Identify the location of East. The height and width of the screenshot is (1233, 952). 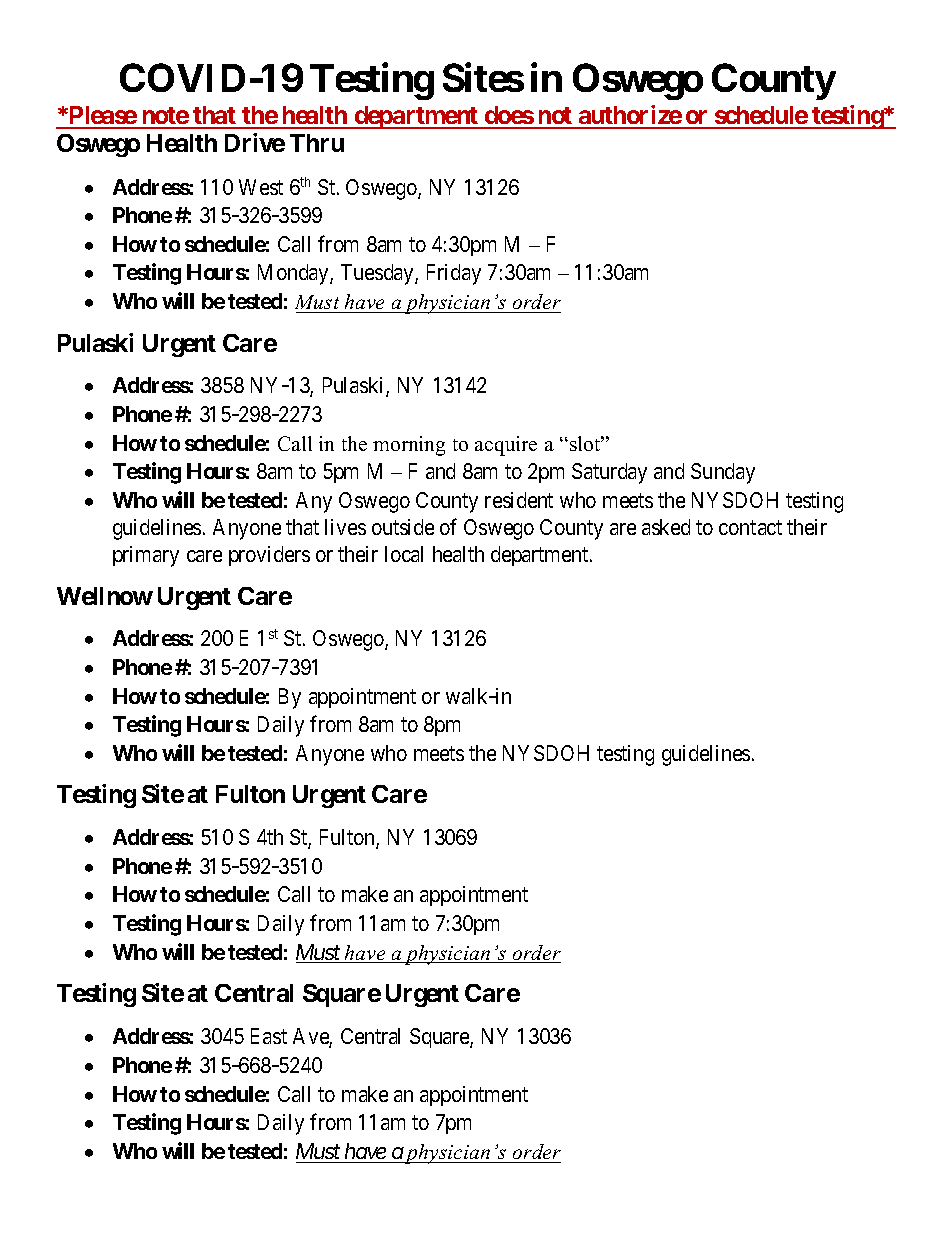
(269, 1036).
